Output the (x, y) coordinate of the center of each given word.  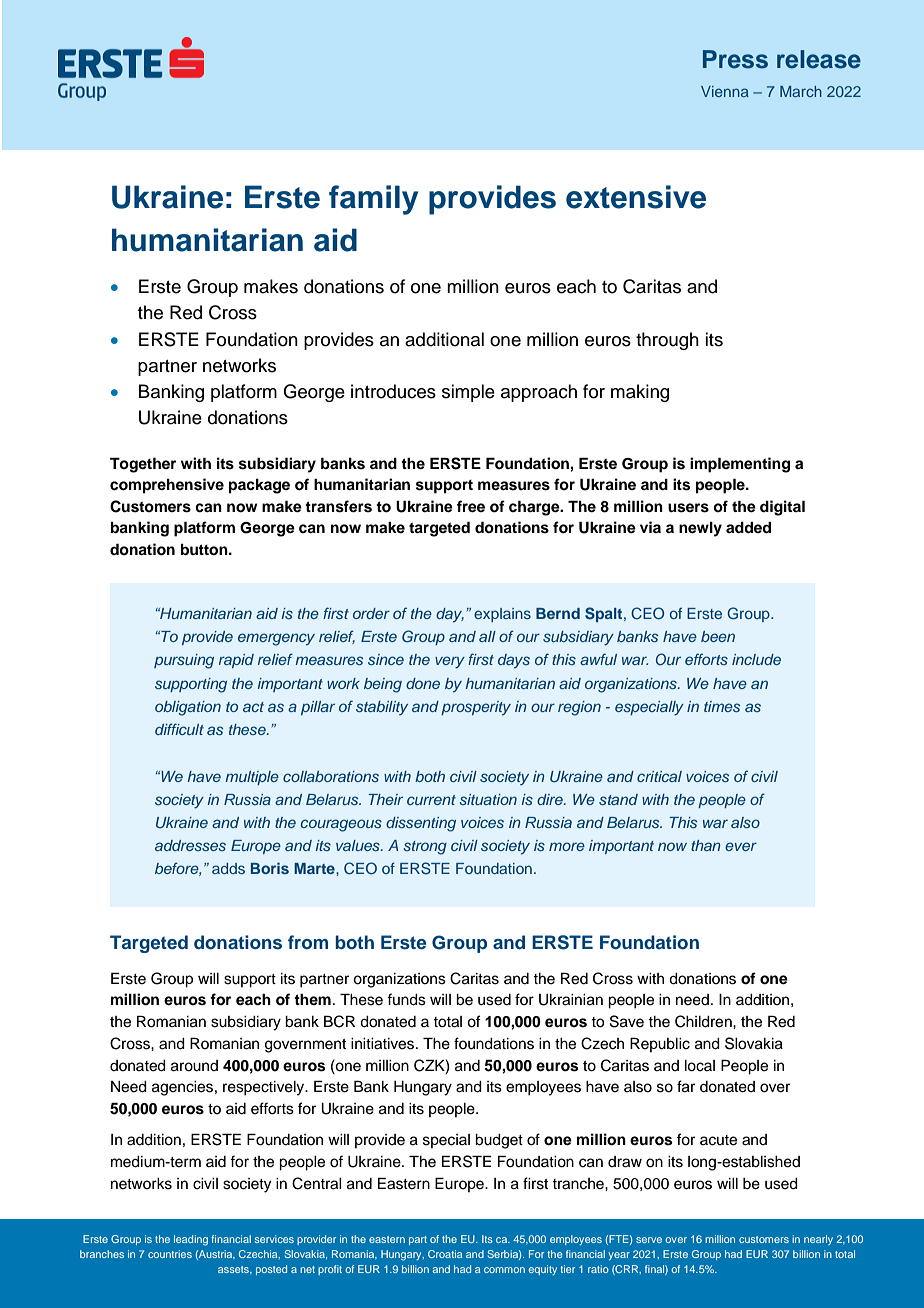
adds (228, 868)
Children (704, 1021)
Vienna (725, 91)
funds (406, 999)
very (450, 662)
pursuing (184, 661)
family (373, 200)
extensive (636, 197)
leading (191, 1240)
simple (468, 393)
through (667, 341)
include (756, 659)
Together (143, 465)
